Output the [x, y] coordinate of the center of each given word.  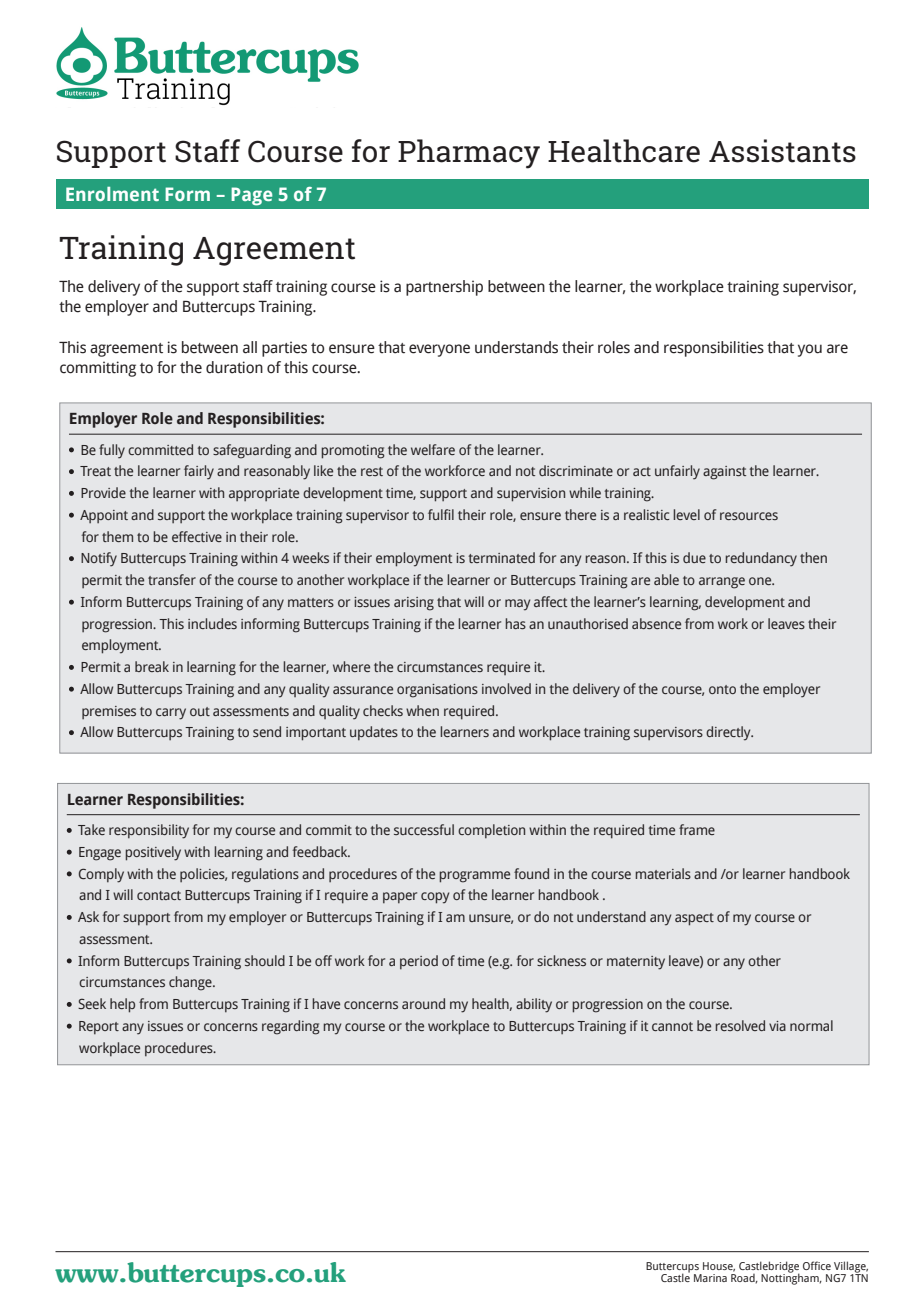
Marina [710, 1278]
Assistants [782, 151]
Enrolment [112, 194]
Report [99, 1027]
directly [729, 733]
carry [171, 714]
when [422, 710]
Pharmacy [469, 154]
